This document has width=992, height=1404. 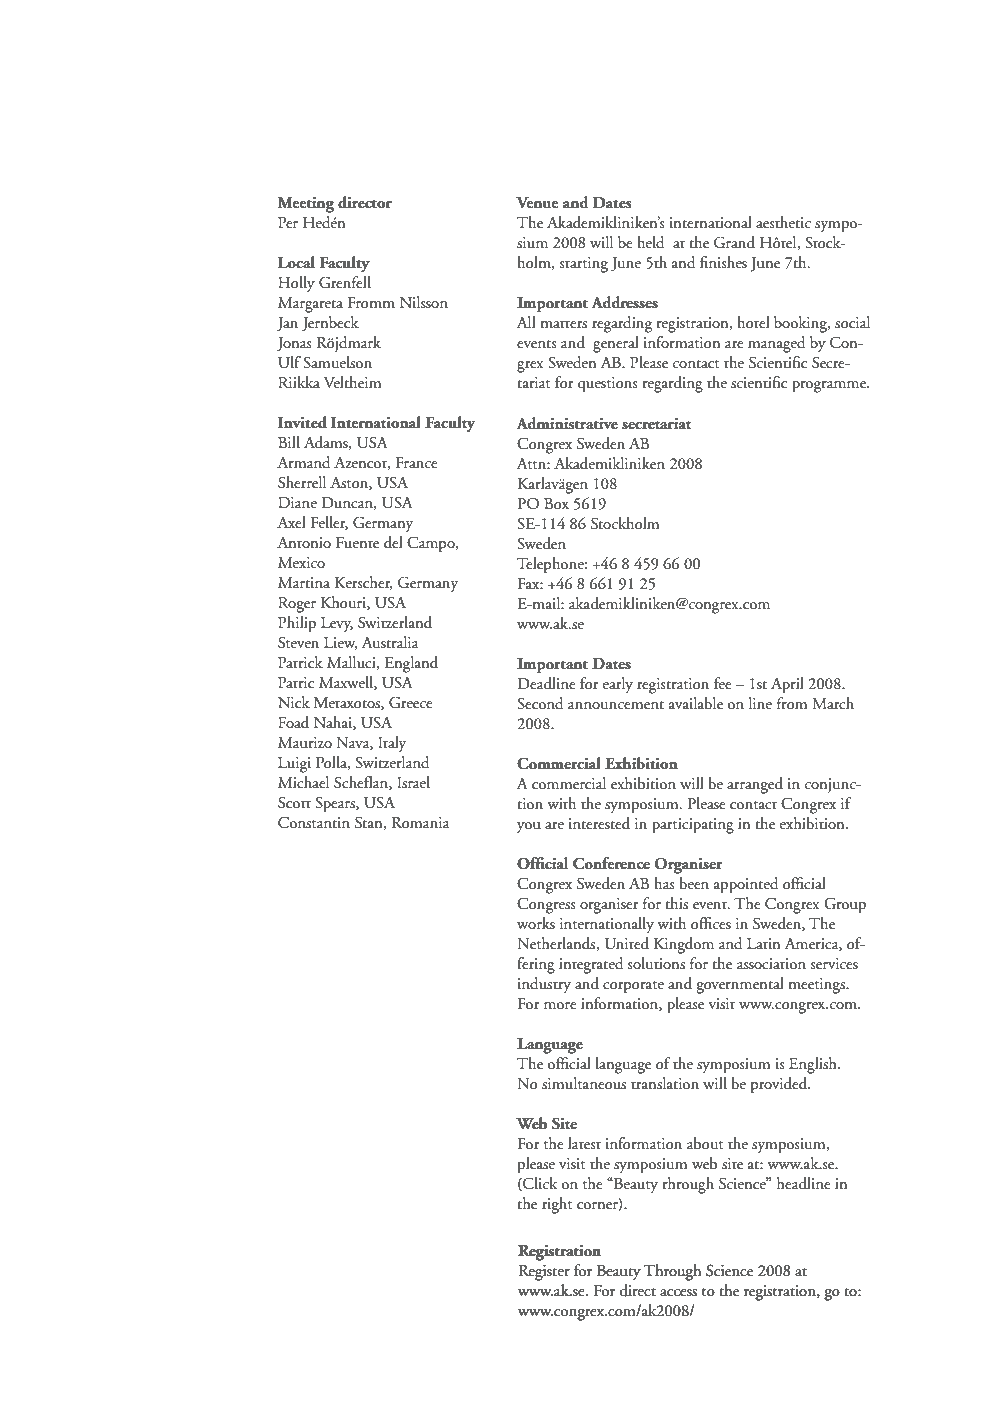 I want to click on April, so click(x=787, y=685).
